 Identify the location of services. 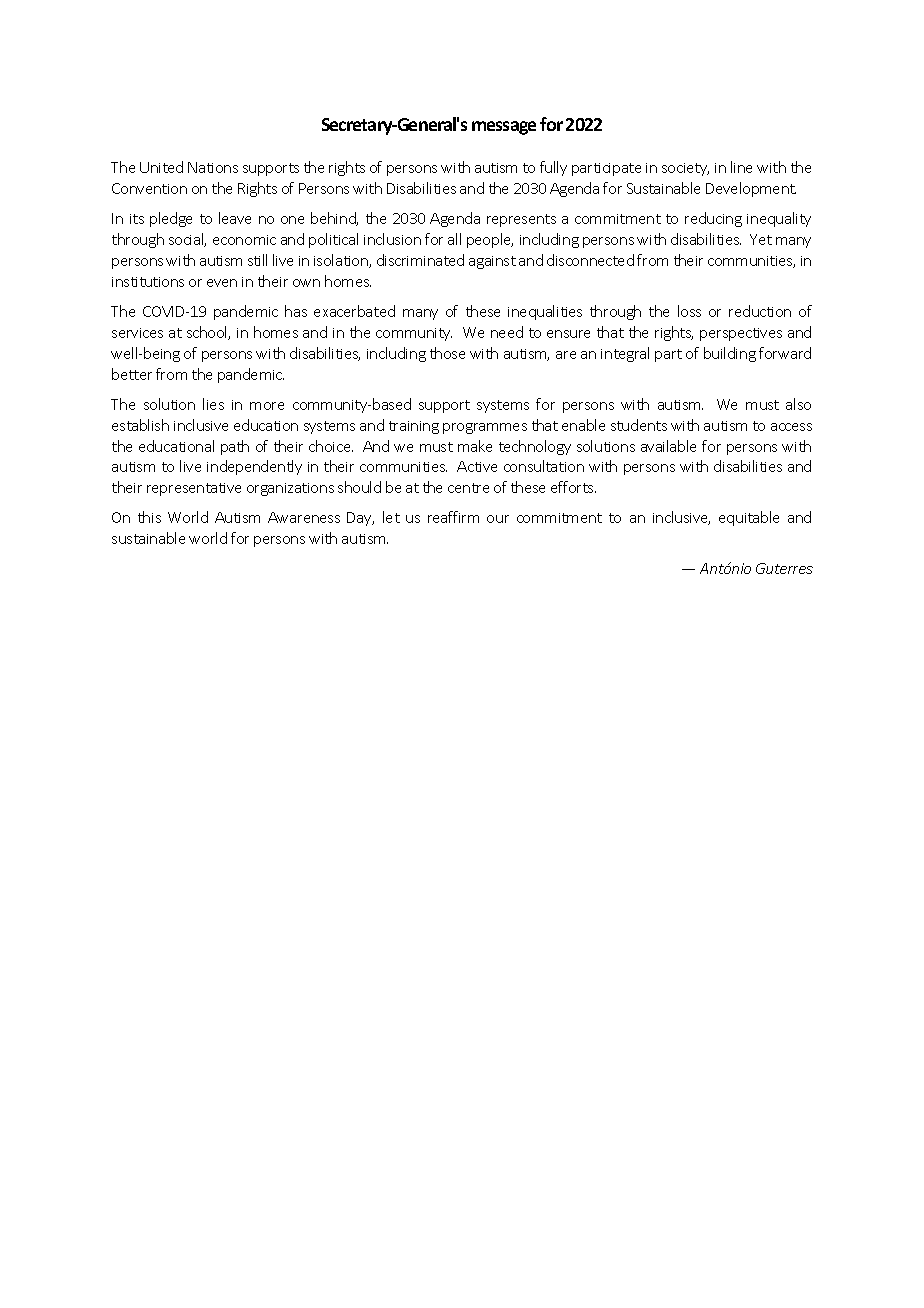
(137, 333).
